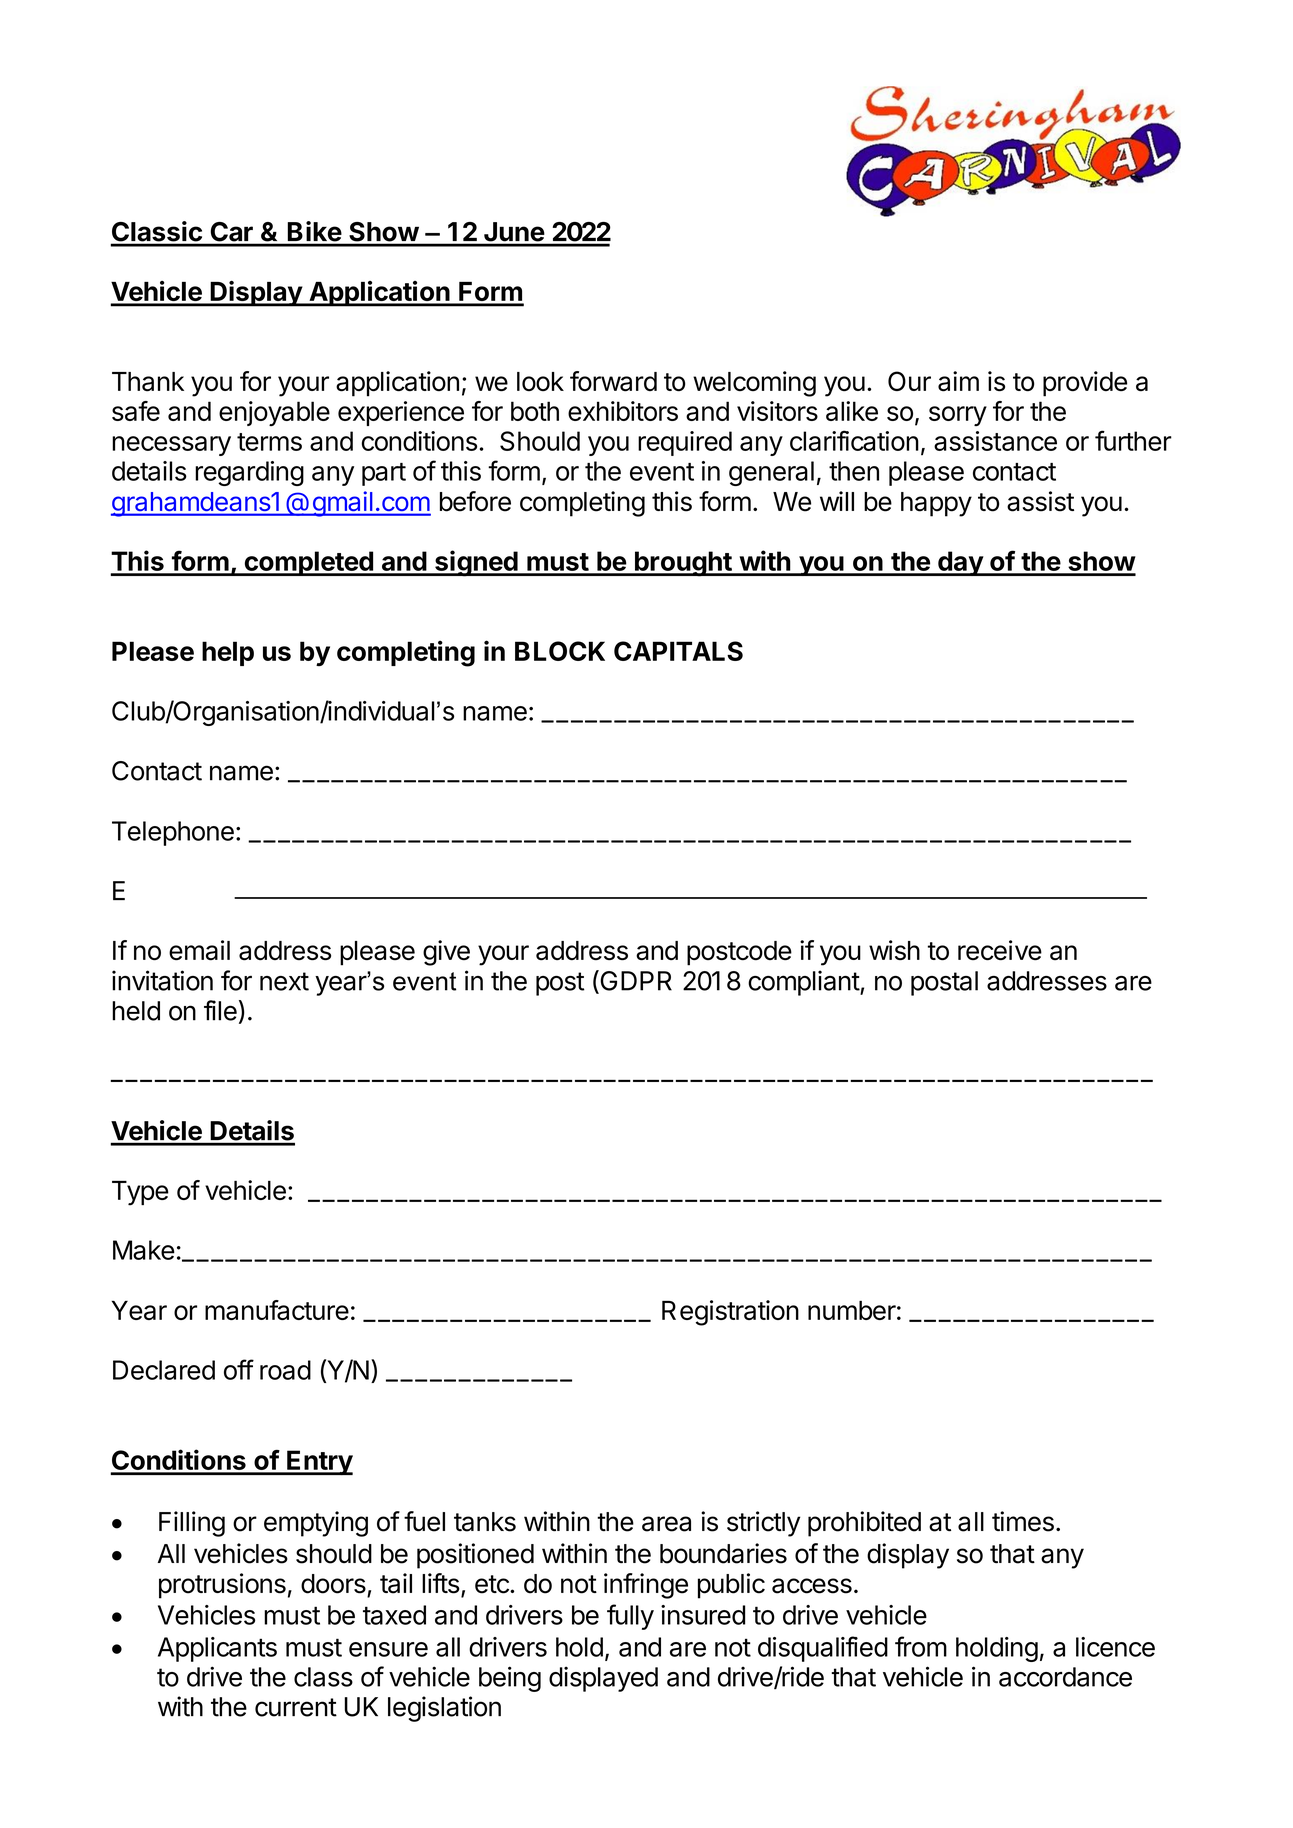  Describe the element at coordinates (635, 981) in the screenshot. I see `GDPR` at that location.
